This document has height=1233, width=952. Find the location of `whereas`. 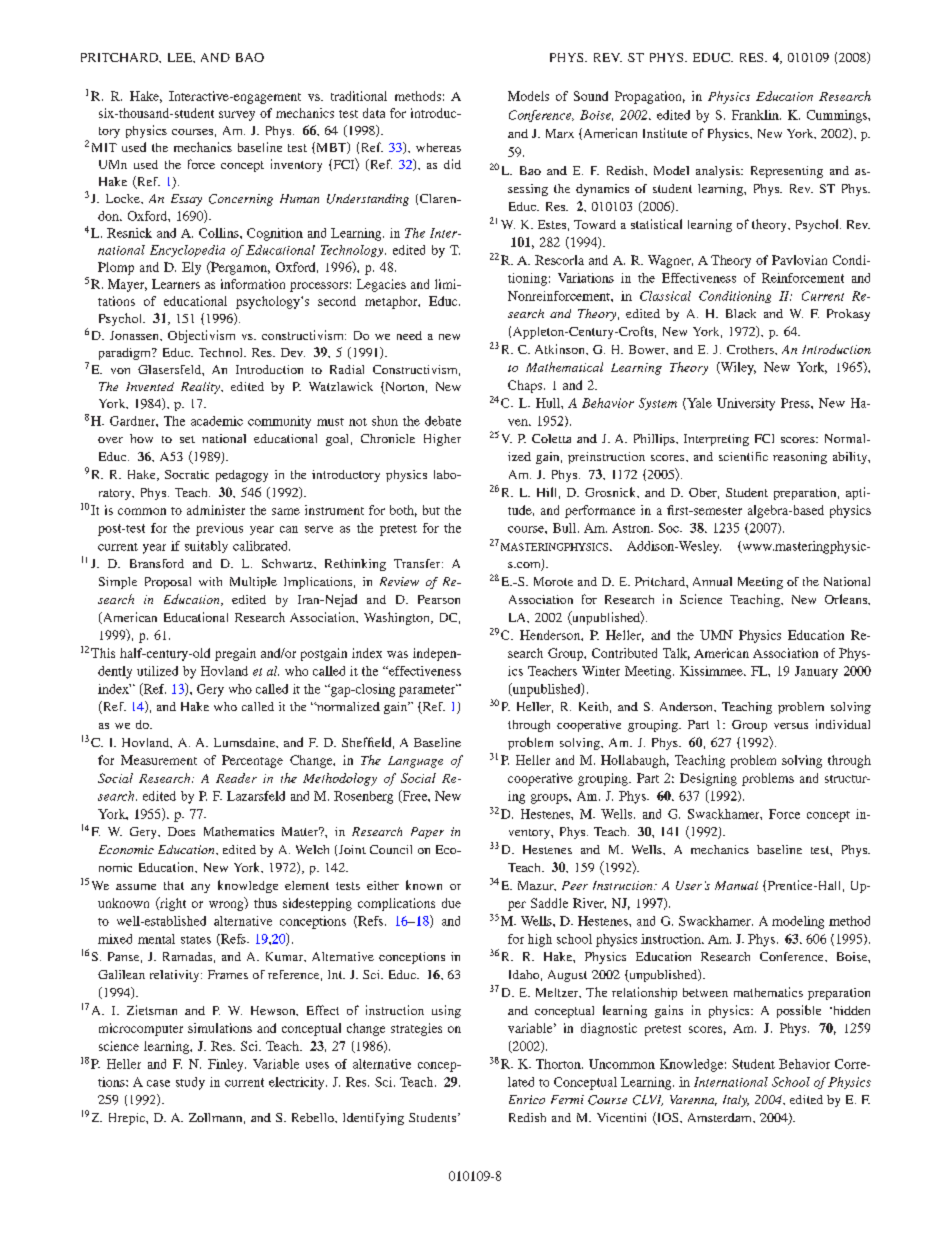

whereas is located at coordinates (438, 147).
